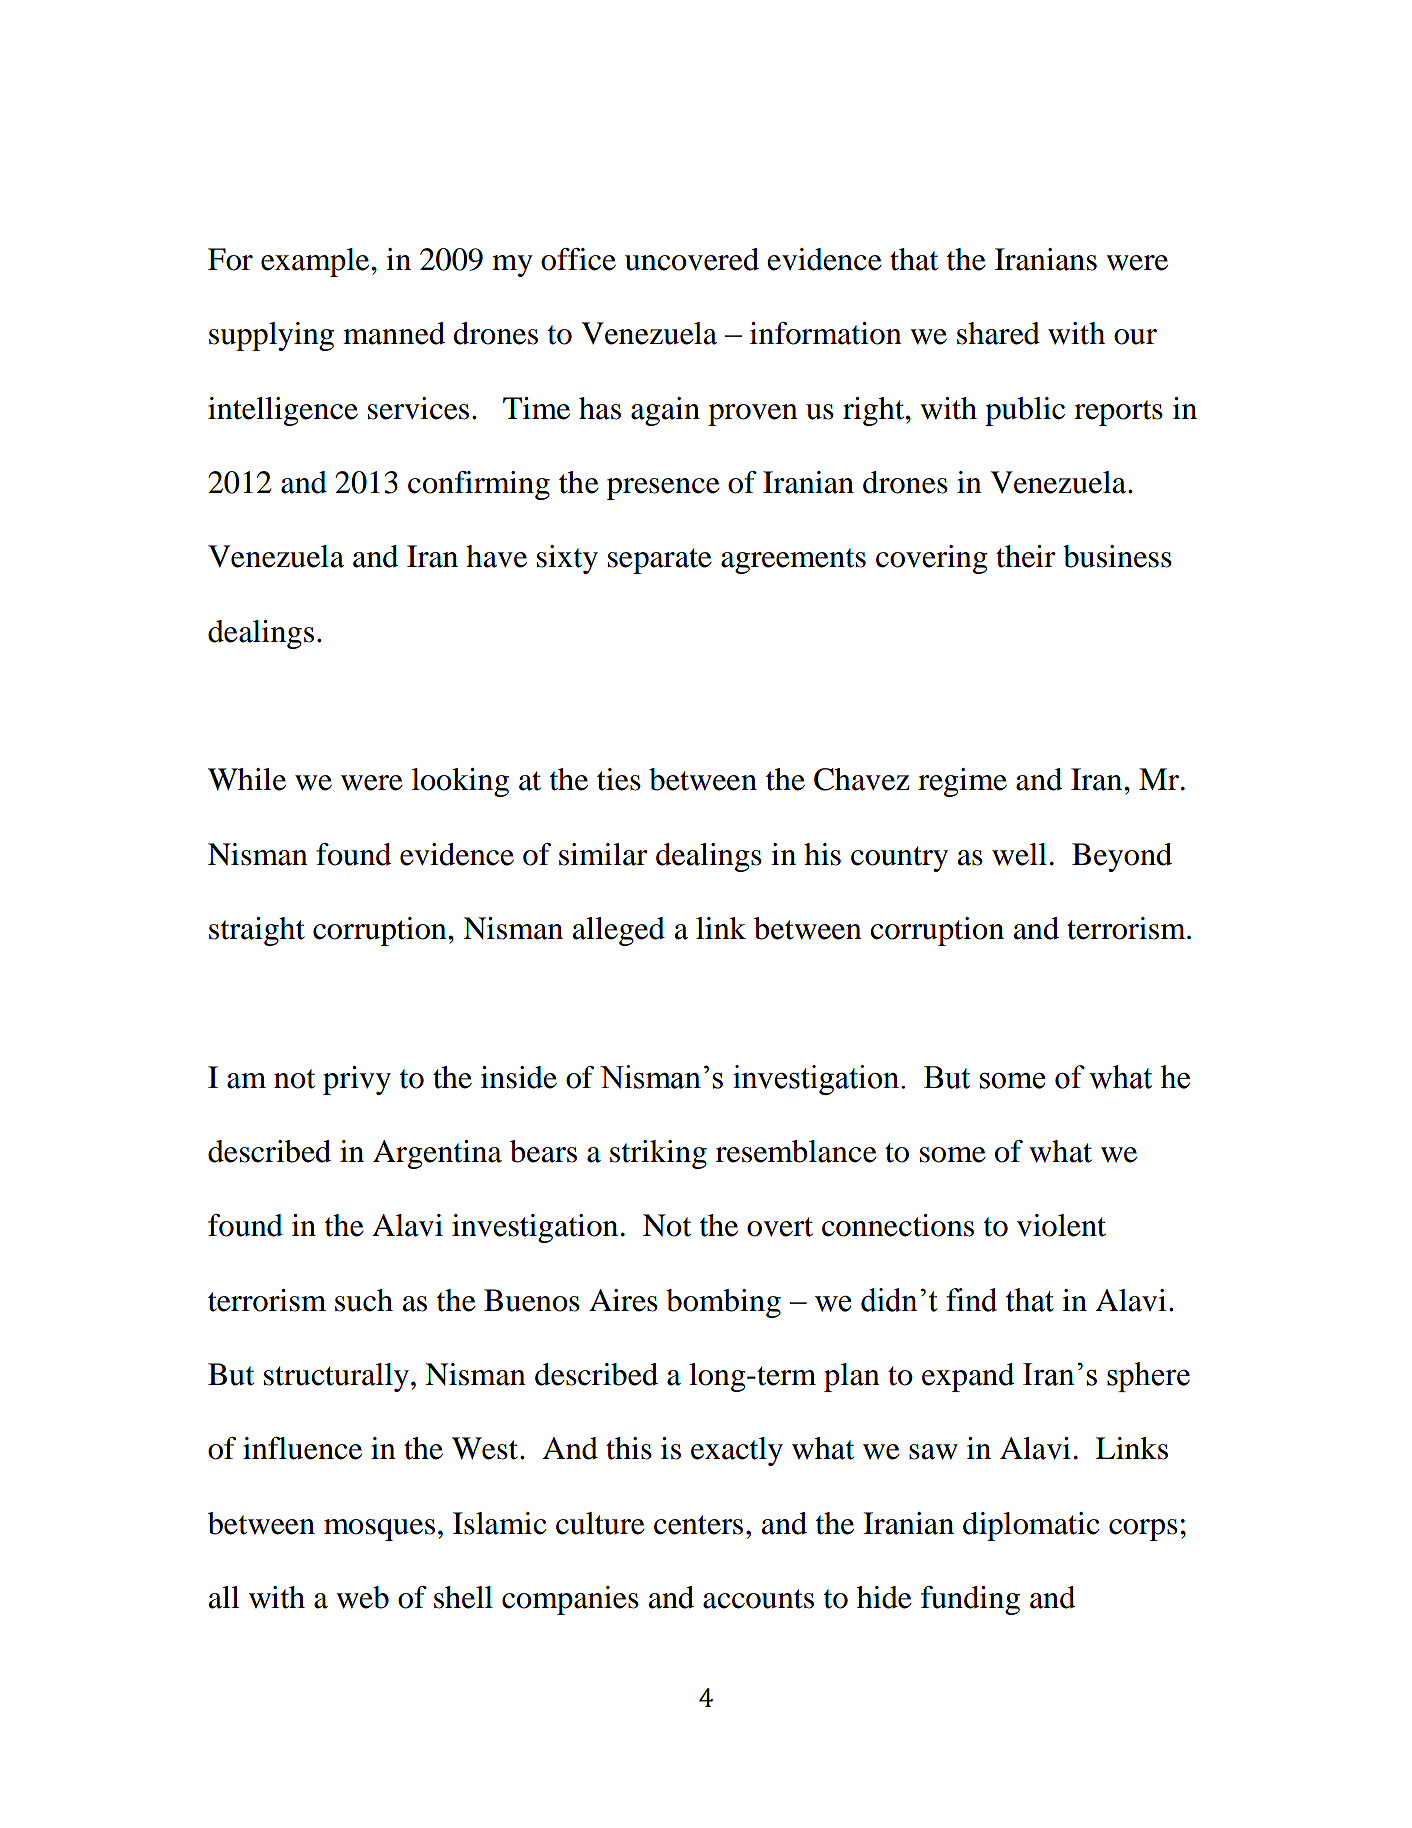 The width and height of the document is (1412, 1828). What do you see at coordinates (364, 1300) in the document?
I see `such` at bounding box center [364, 1300].
